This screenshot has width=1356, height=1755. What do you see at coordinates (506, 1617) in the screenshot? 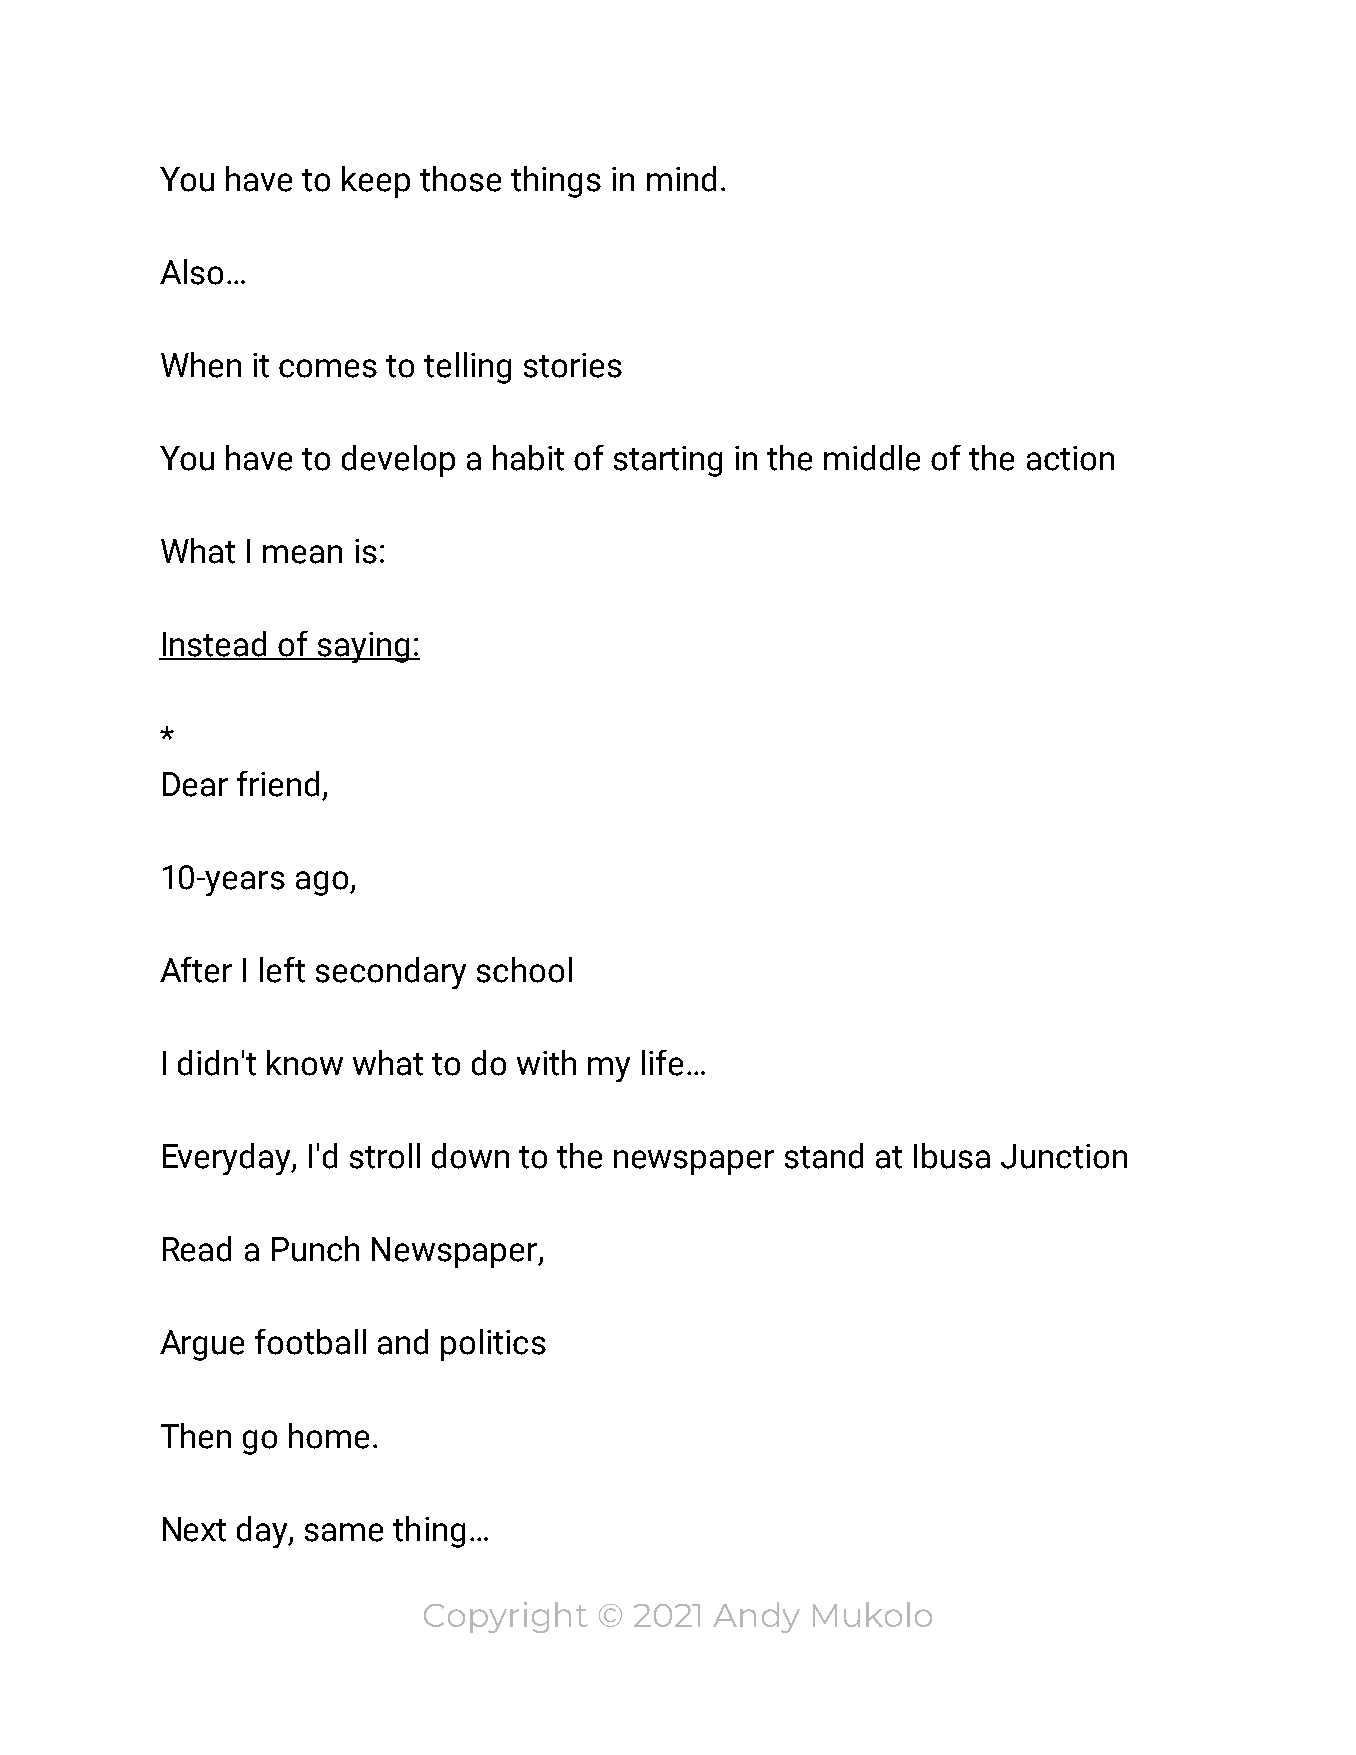
I see `Copyright` at bounding box center [506, 1617].
